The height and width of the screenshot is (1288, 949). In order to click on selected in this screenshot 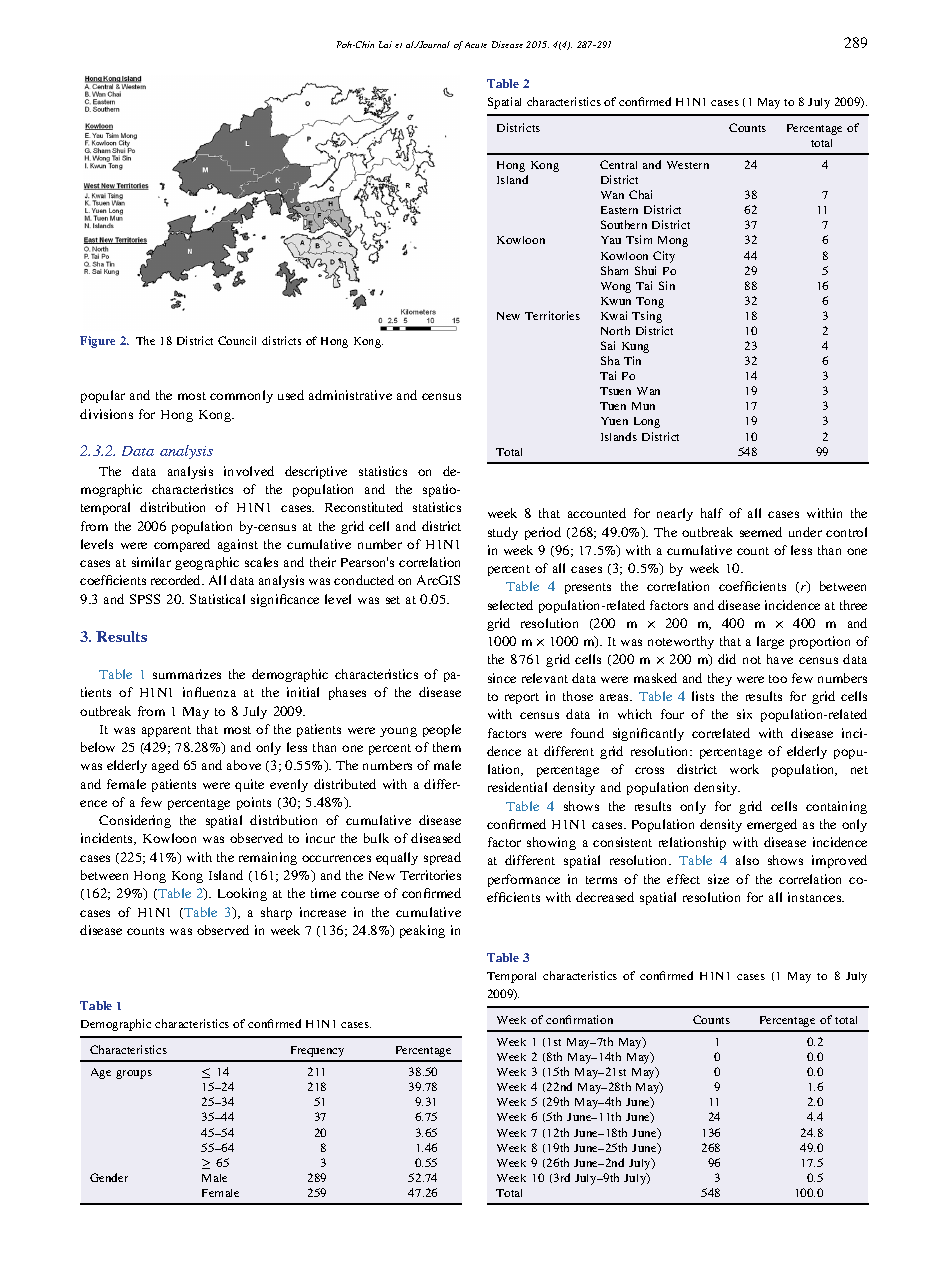, I will do `click(510, 605)`.
